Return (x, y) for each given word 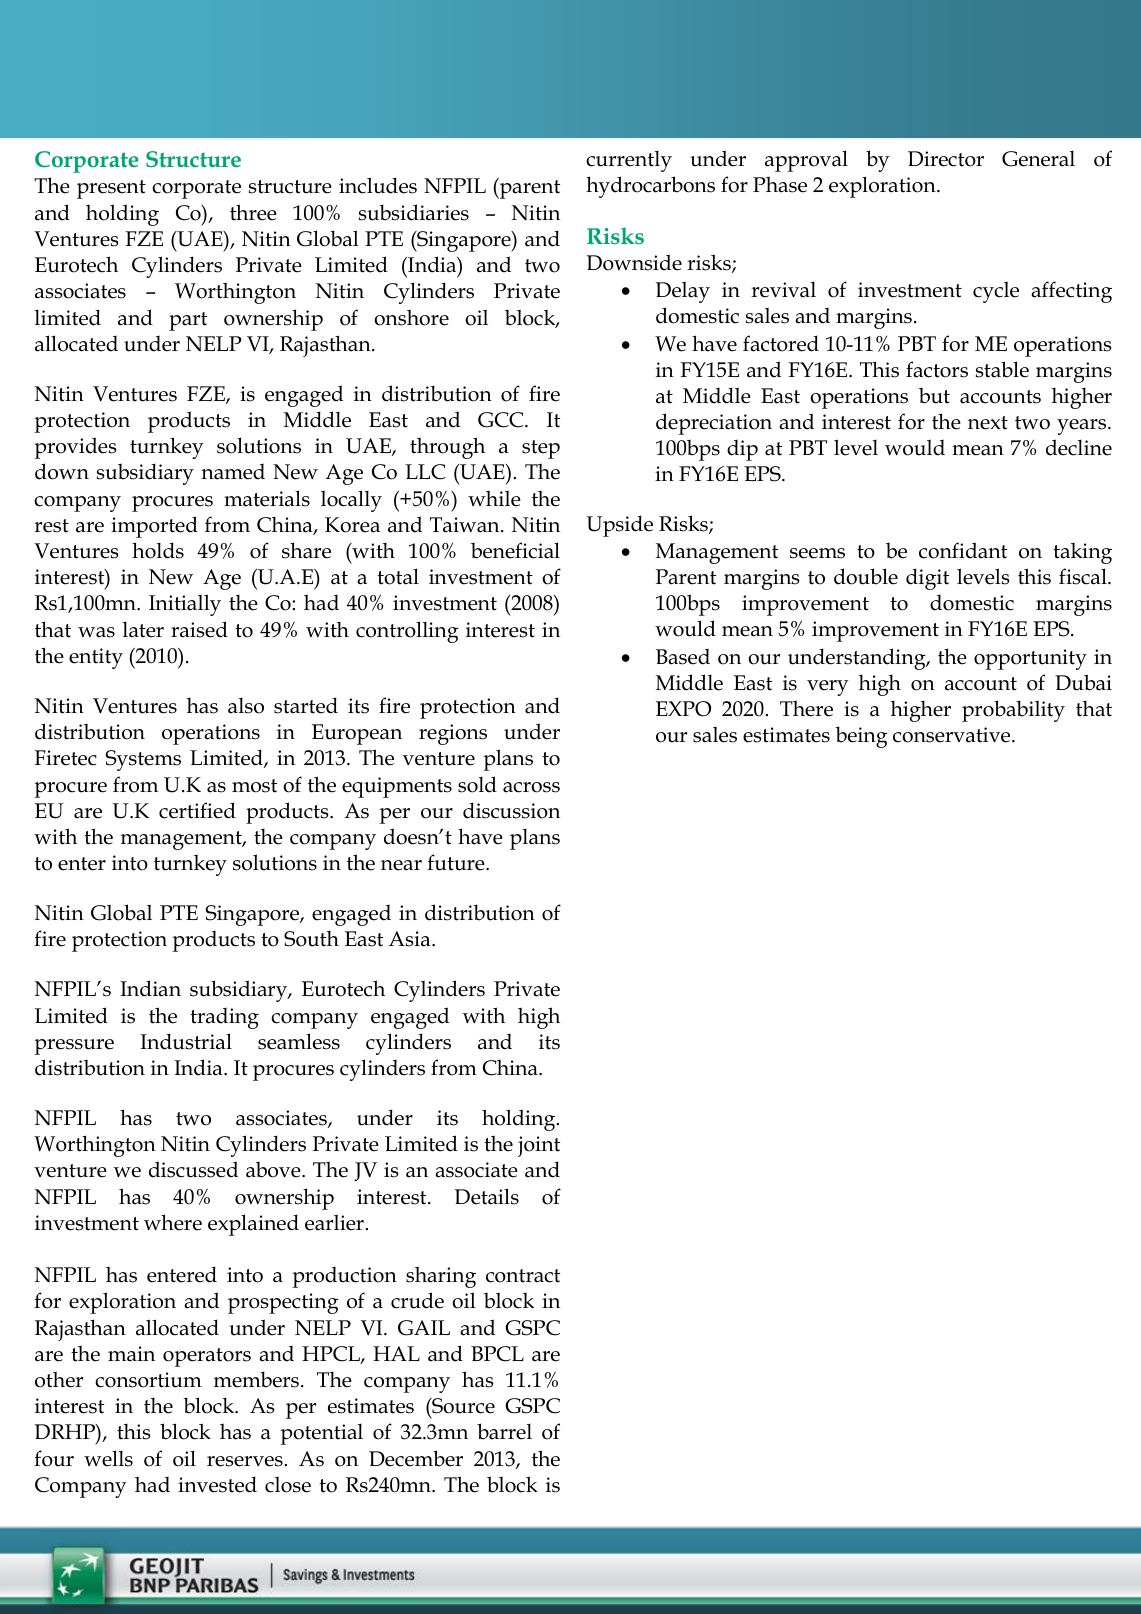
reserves (245, 1461)
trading (224, 1018)
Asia (411, 939)
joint (539, 1146)
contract (523, 1276)
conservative (953, 735)
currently (629, 161)
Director (946, 159)
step (541, 449)
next (988, 423)
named (233, 472)
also (246, 706)
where (173, 1222)
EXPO (683, 709)
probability (1013, 711)
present (111, 189)
